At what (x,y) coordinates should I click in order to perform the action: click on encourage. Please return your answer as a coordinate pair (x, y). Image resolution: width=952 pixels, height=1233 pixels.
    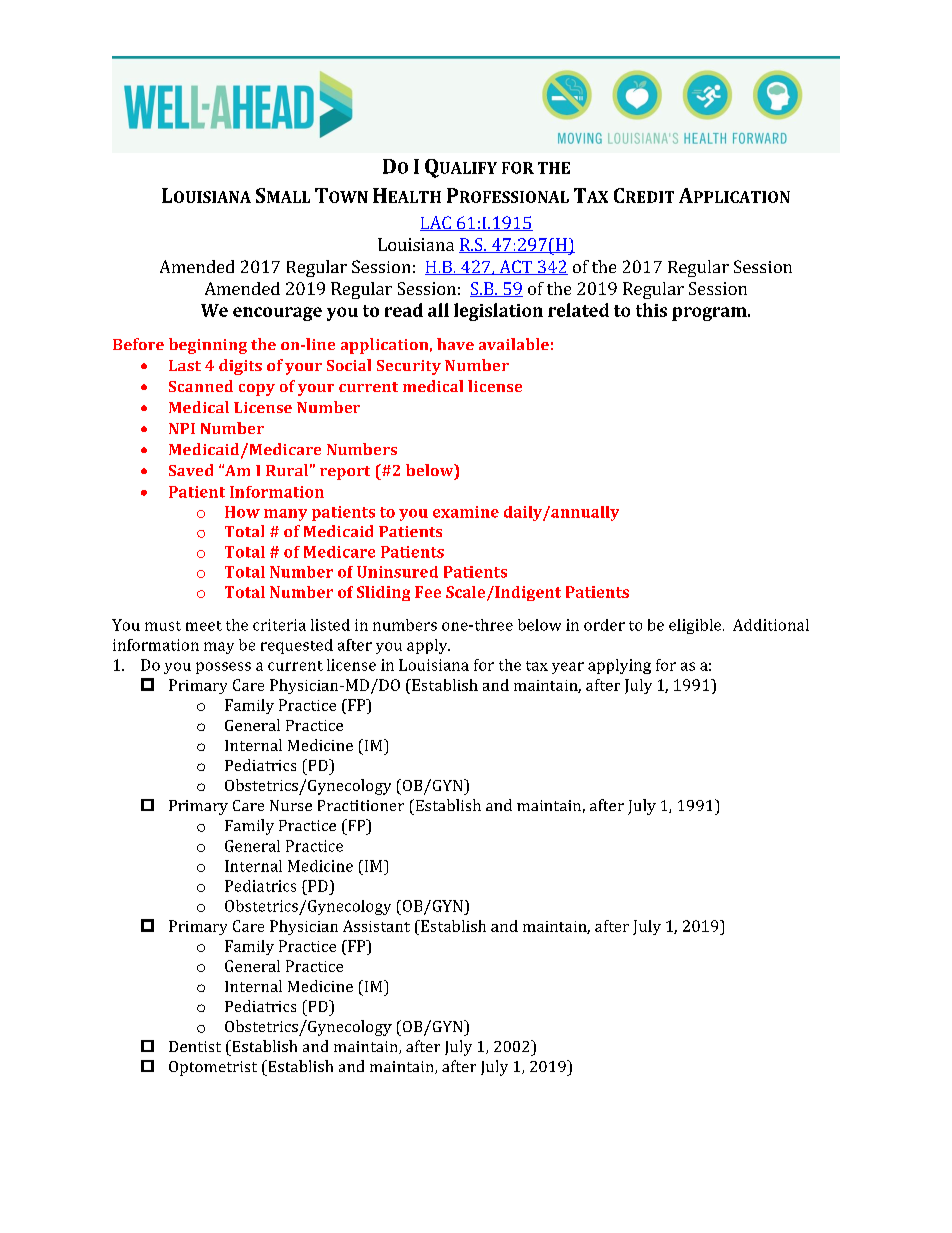
    Looking at the image, I should click on (277, 314).
